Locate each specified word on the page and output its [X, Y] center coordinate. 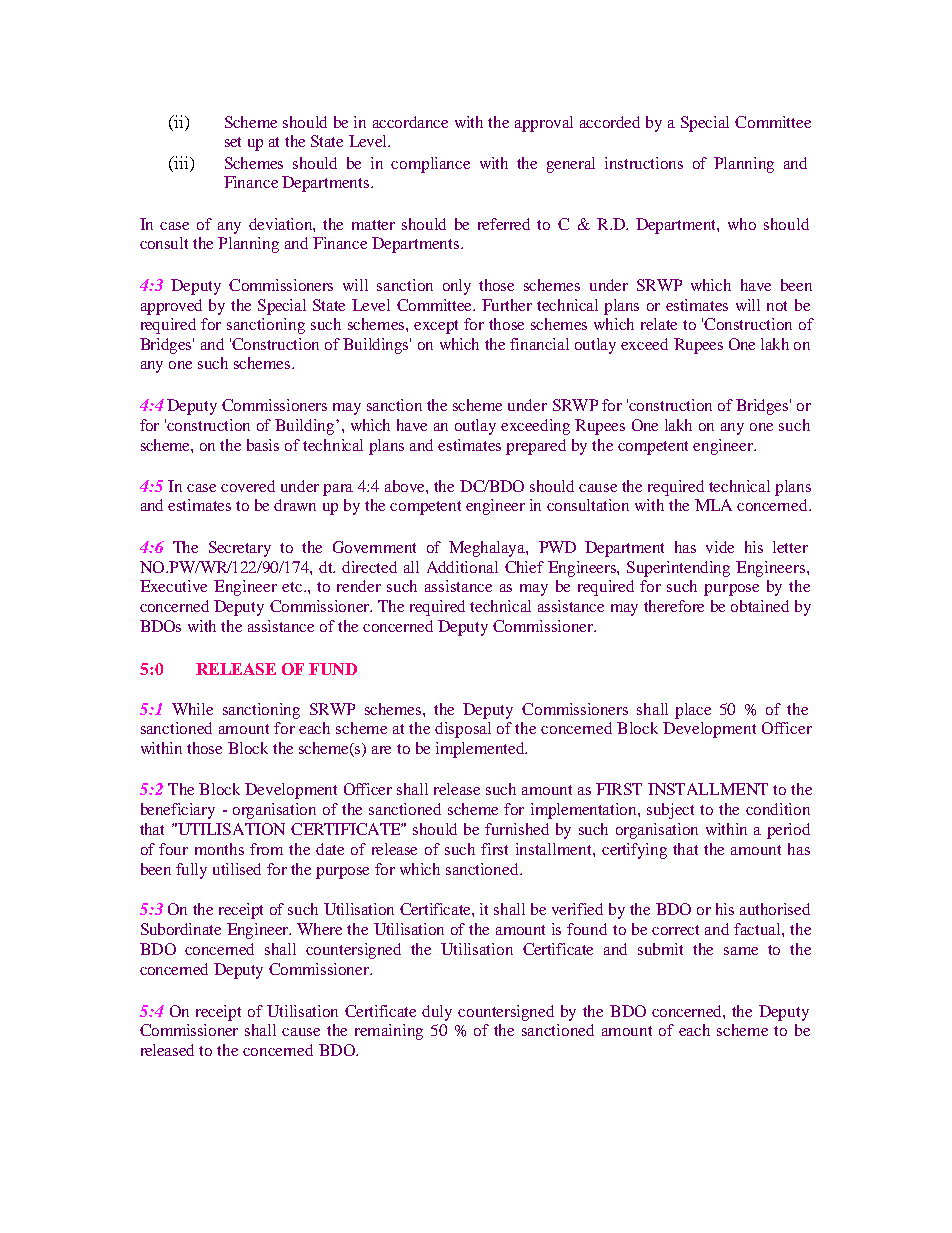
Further [507, 305]
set [233, 142]
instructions [644, 163]
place [693, 711]
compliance [430, 165]
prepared [536, 447]
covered [248, 486]
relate [659, 324]
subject [670, 811]
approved [171, 307]
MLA [713, 505]
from [266, 849]
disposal [463, 730]
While [192, 709]
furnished [517, 829]
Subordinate [181, 929]
